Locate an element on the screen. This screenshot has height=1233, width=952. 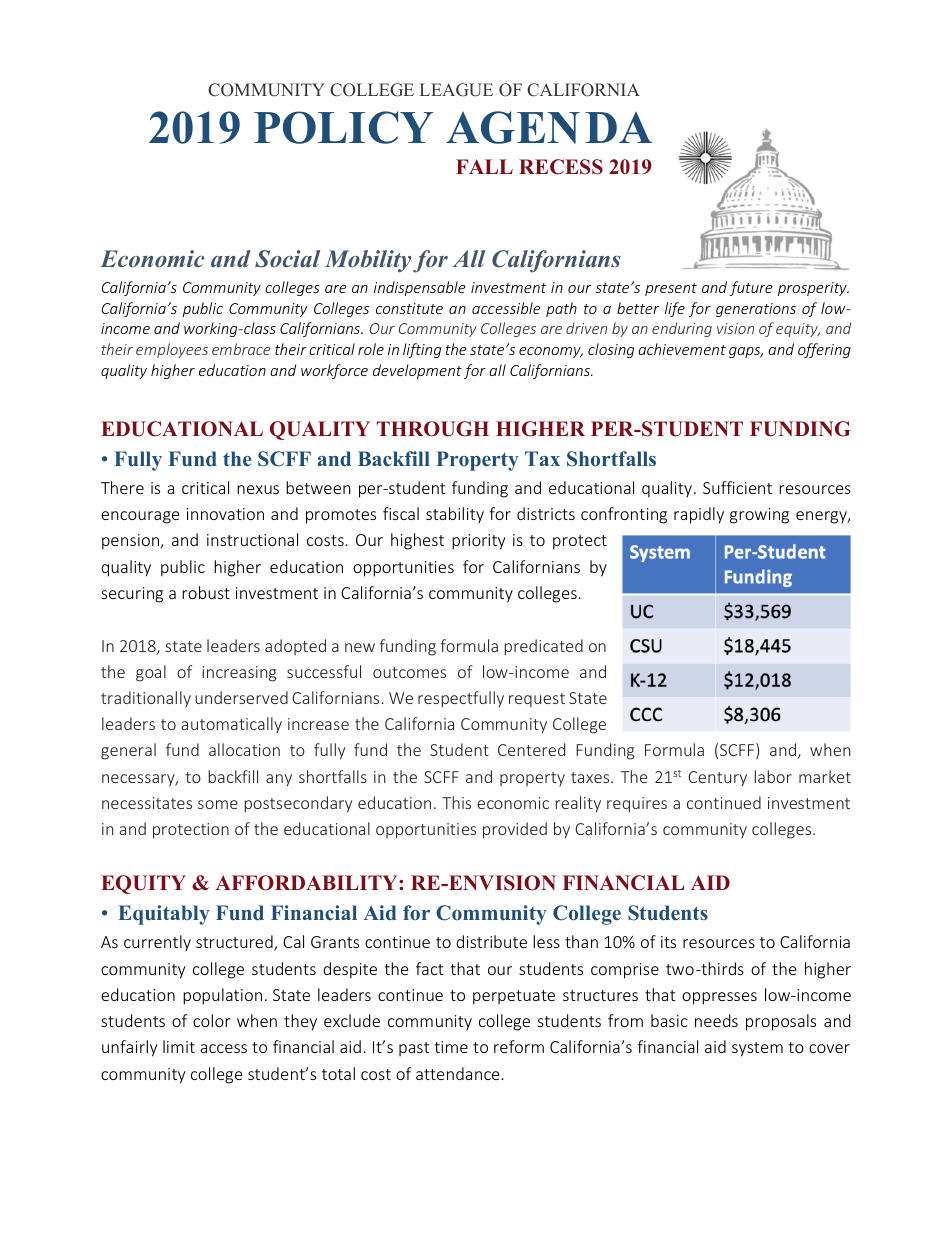
LEAGUE is located at coordinates (456, 90).
